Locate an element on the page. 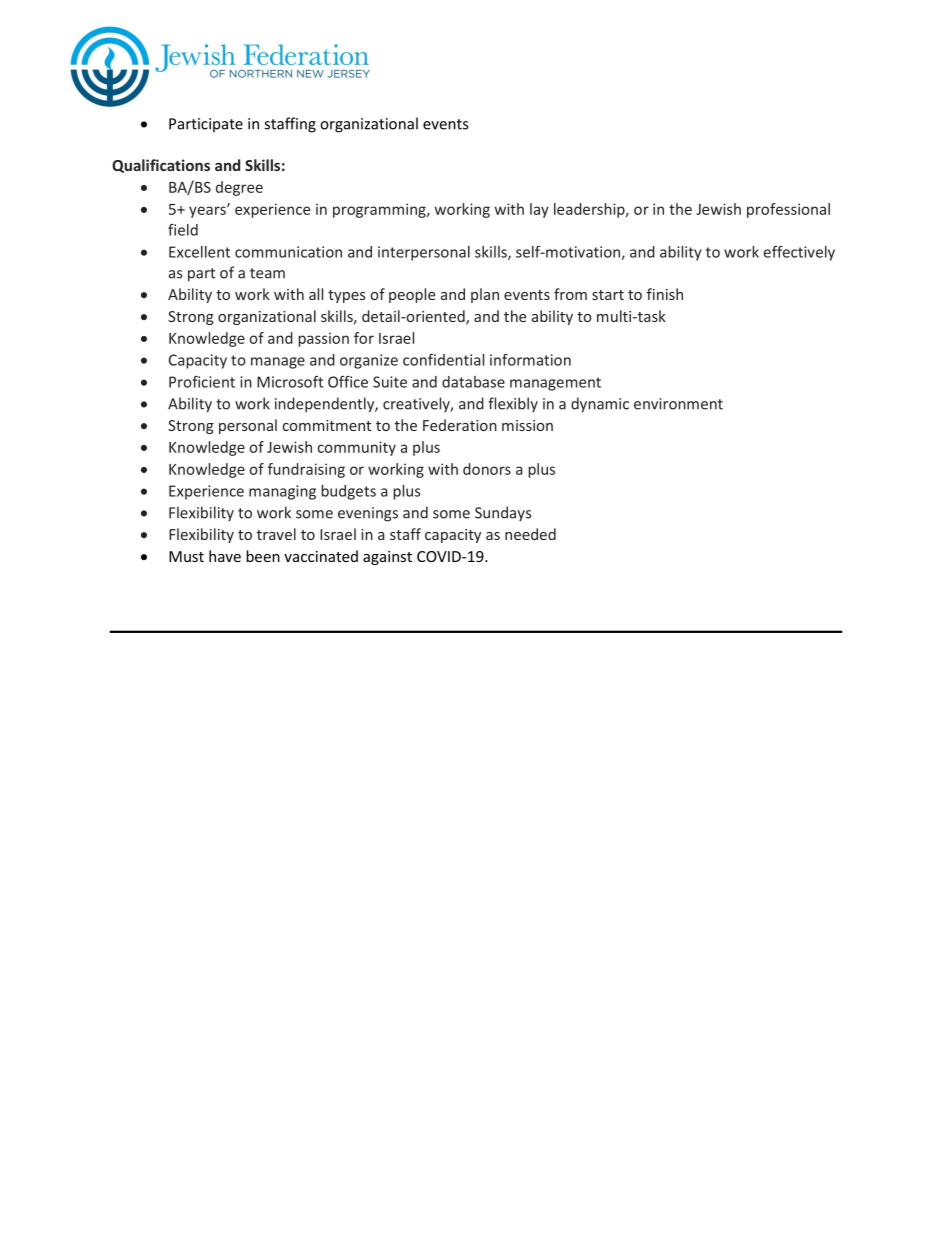 This document has height=1233, width=952. donors is located at coordinates (487, 469).
